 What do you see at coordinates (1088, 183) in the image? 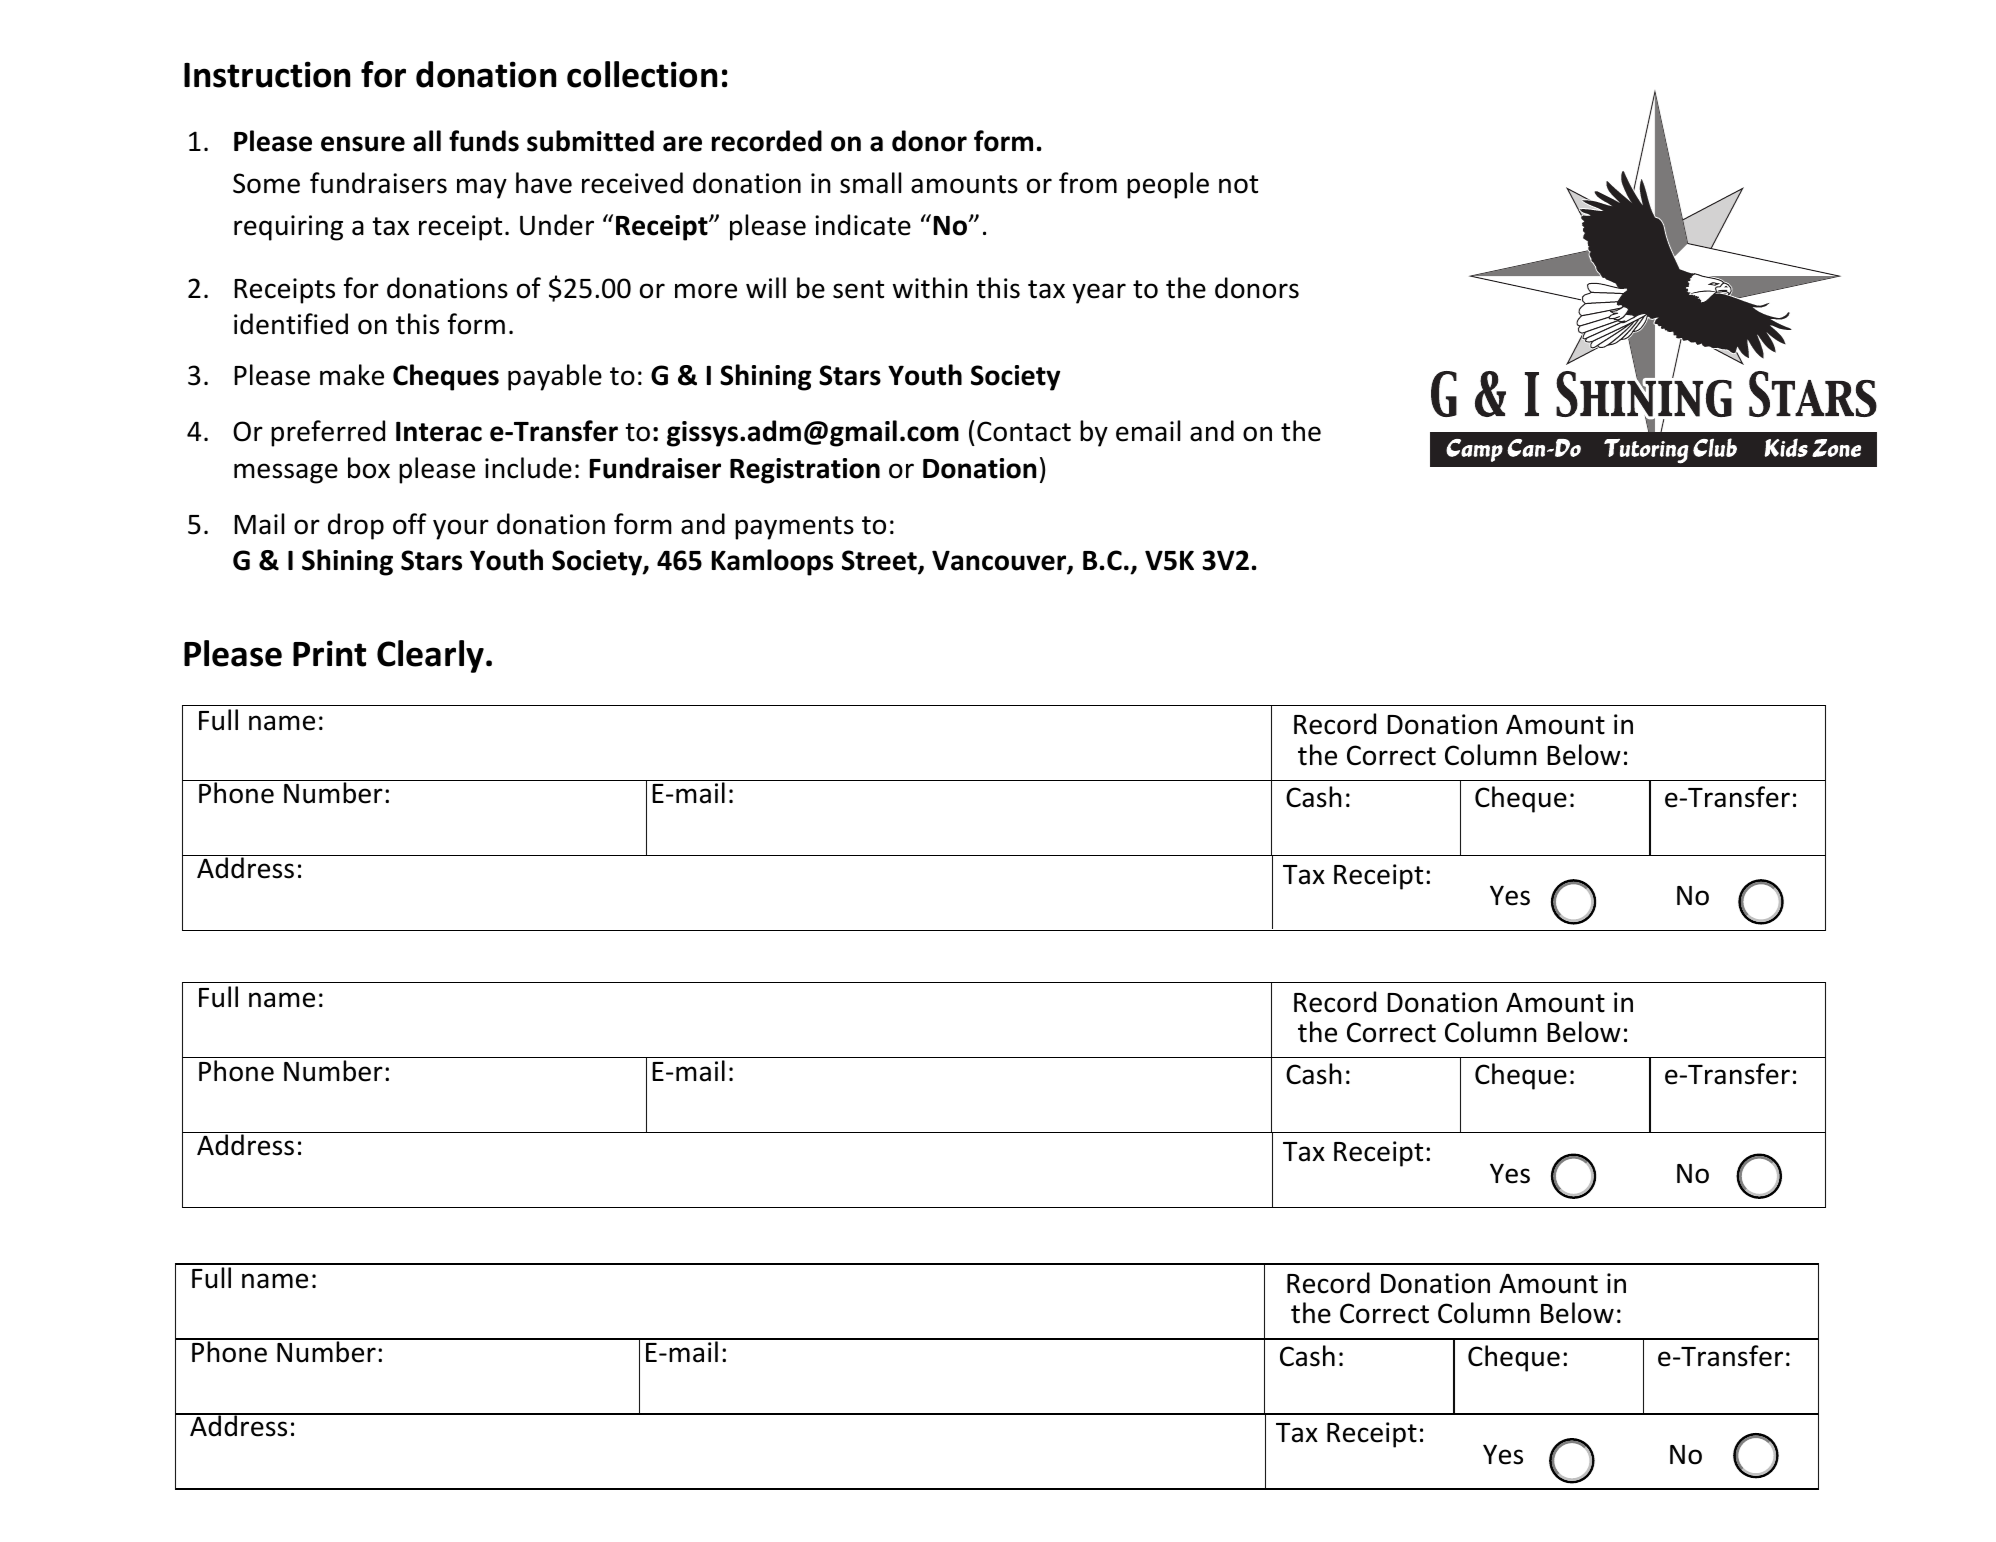
I see `from` at bounding box center [1088, 183].
